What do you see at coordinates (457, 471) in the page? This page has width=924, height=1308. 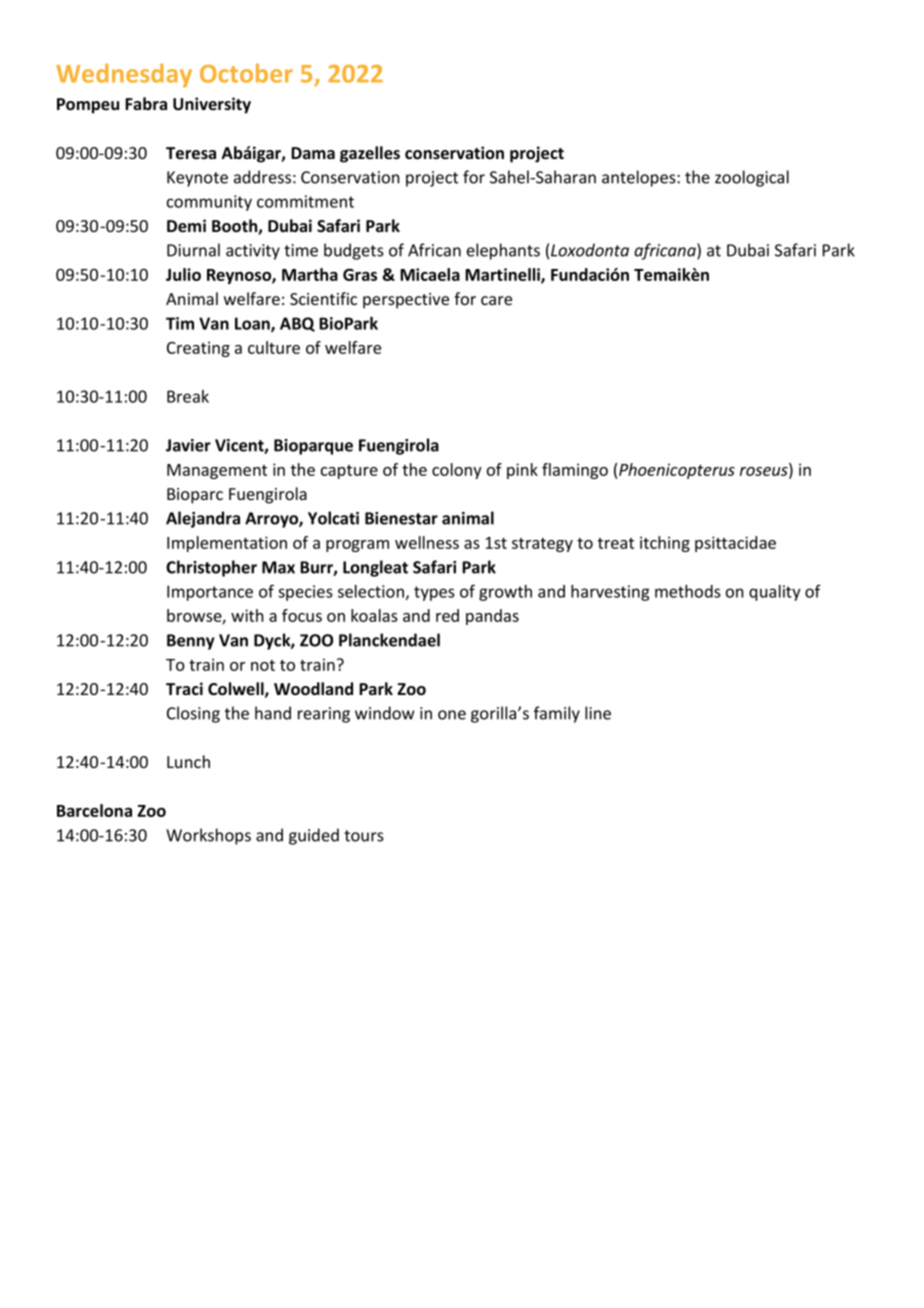 I see `colony` at bounding box center [457, 471].
